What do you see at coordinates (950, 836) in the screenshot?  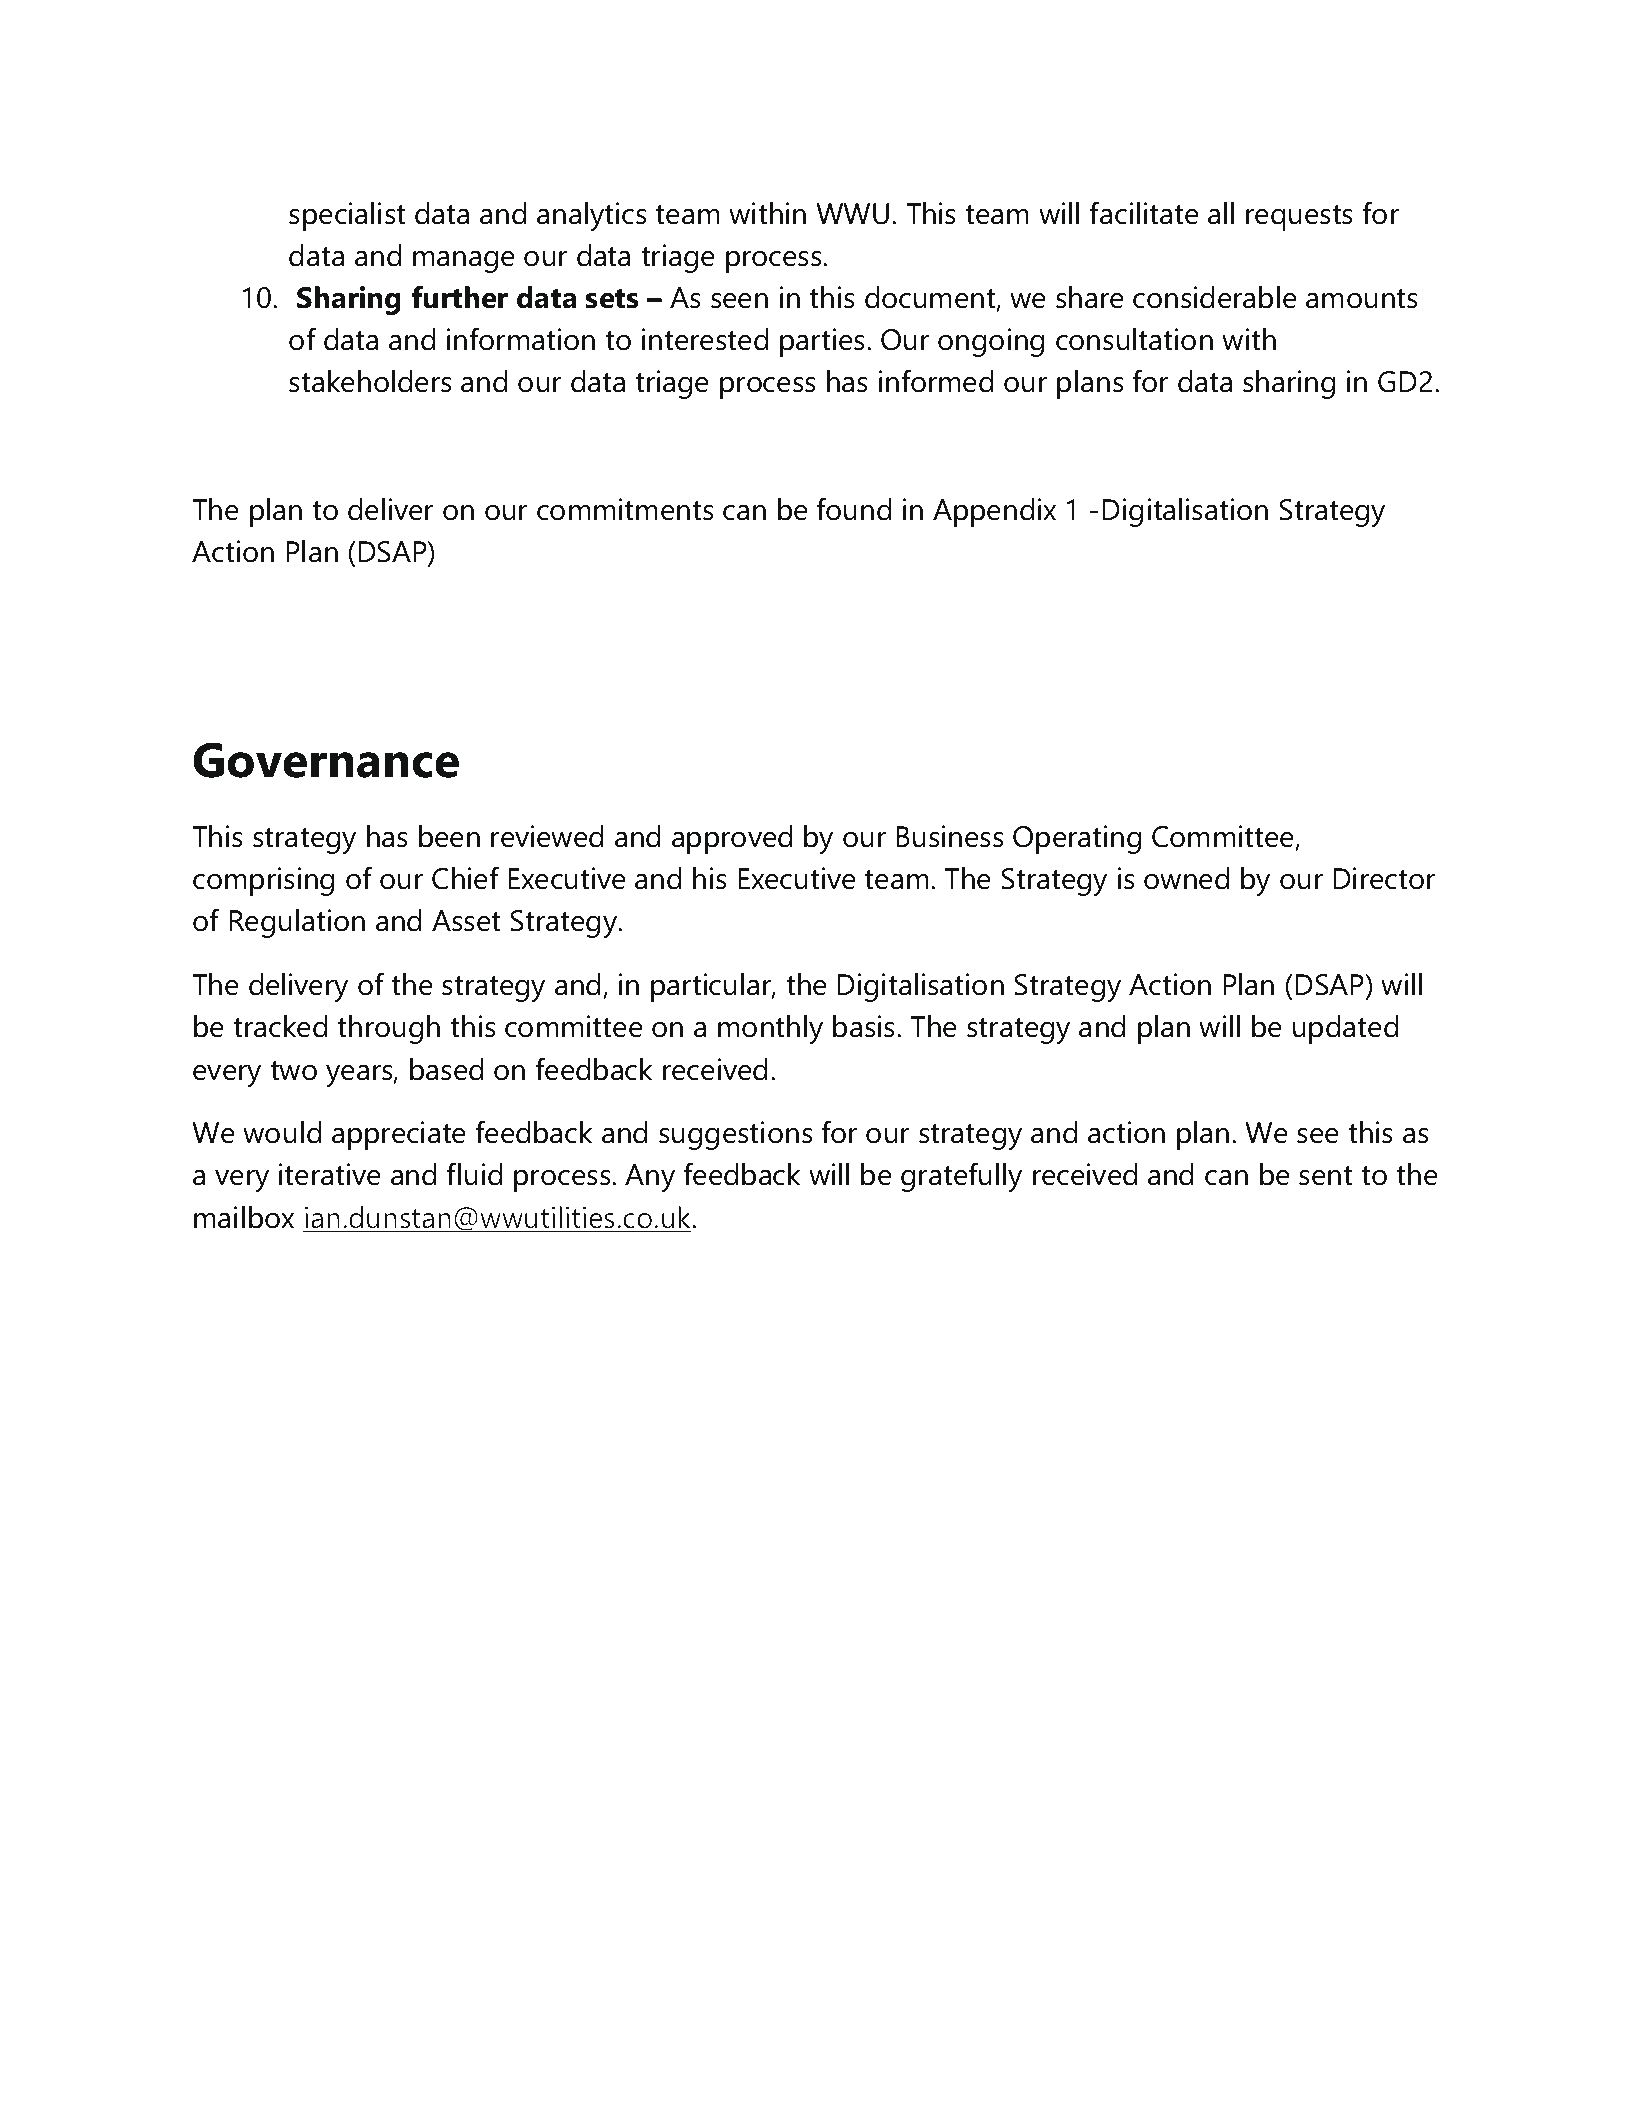 I see `Business` at bounding box center [950, 836].
